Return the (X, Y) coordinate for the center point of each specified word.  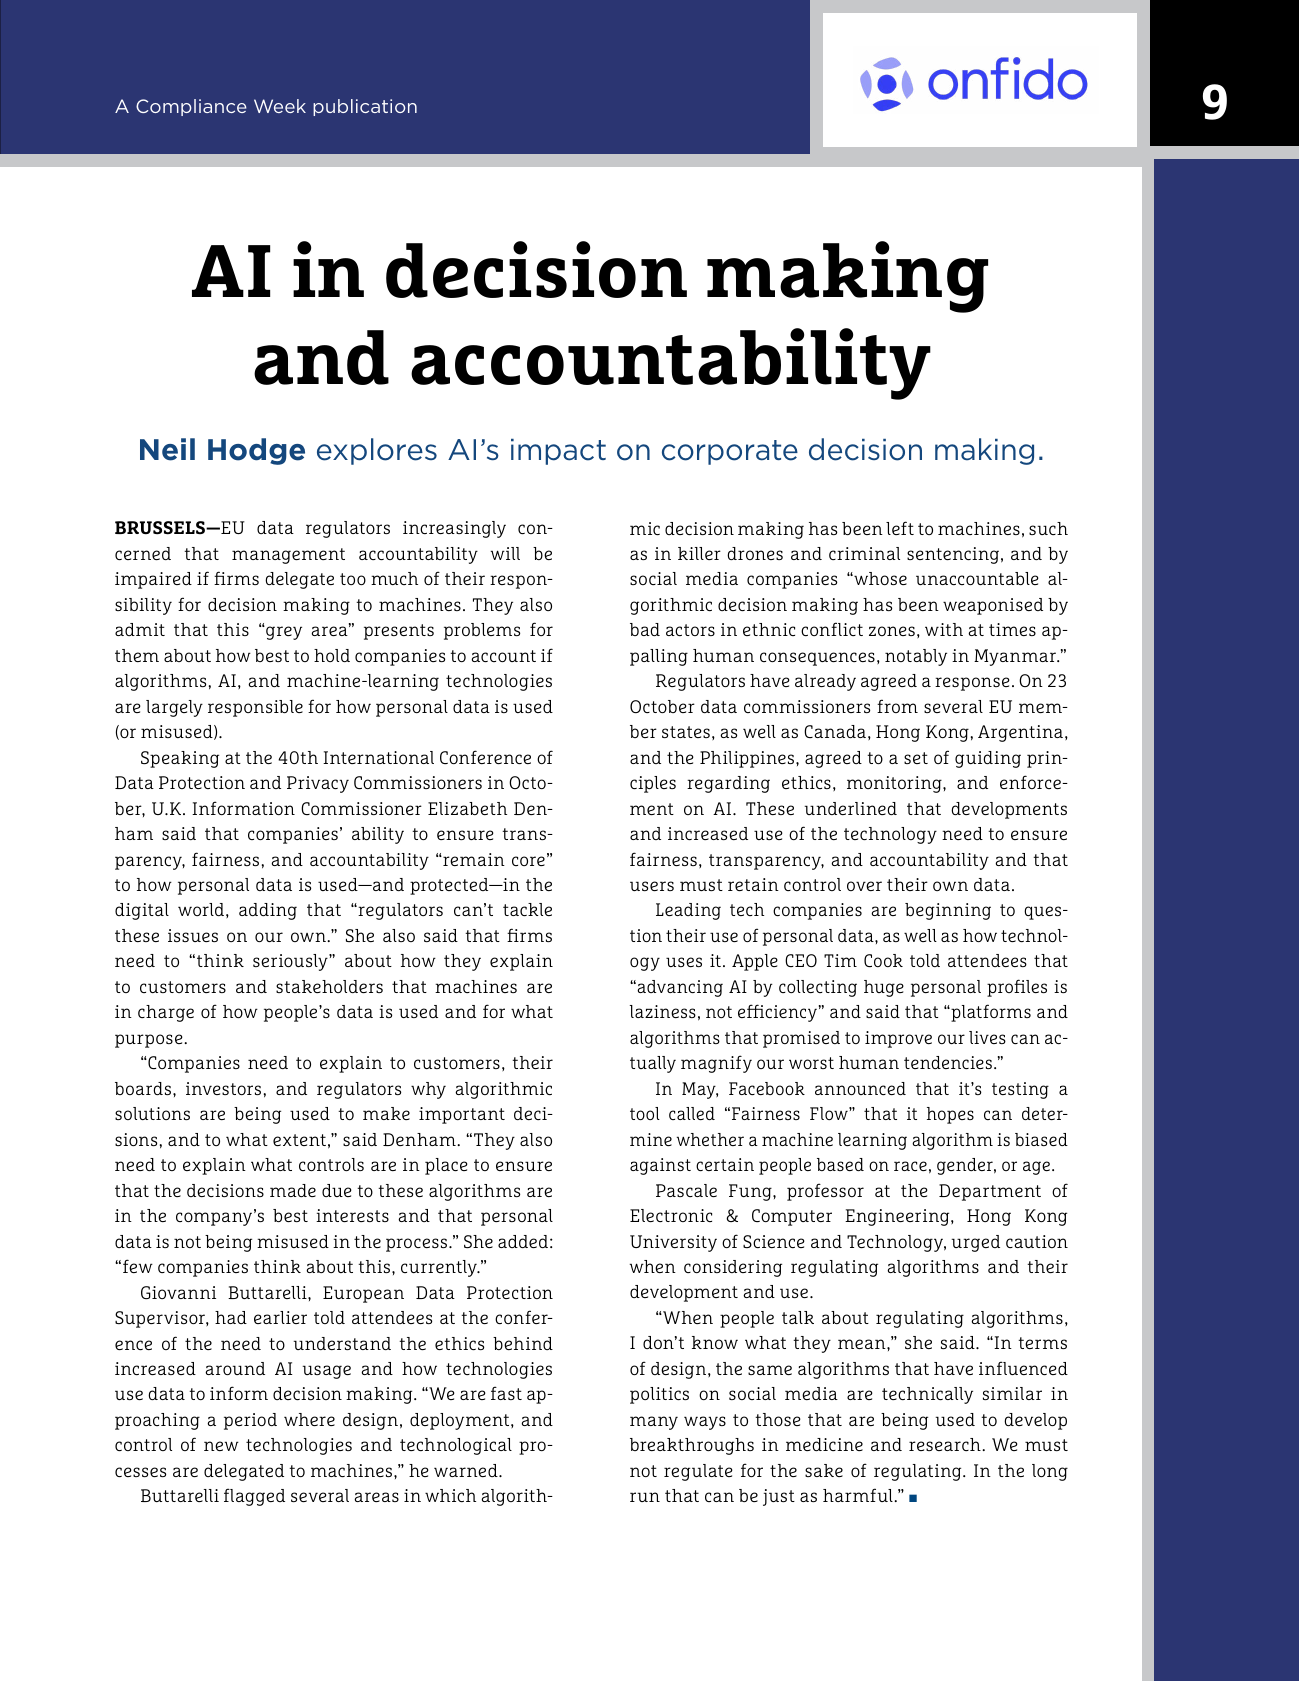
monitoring (895, 784)
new (221, 1446)
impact (558, 452)
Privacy (318, 784)
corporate (730, 452)
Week (280, 106)
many (654, 1423)
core (528, 861)
